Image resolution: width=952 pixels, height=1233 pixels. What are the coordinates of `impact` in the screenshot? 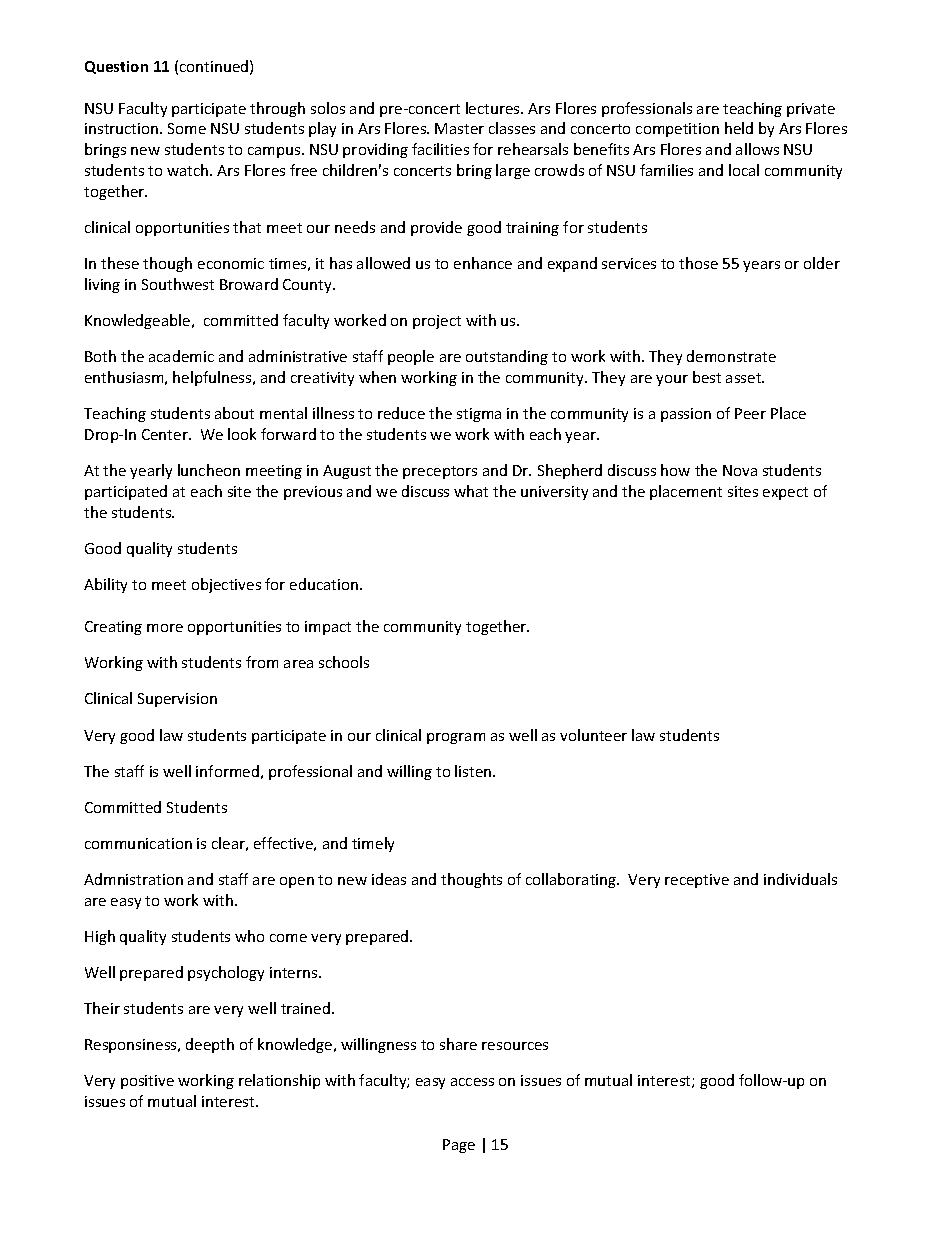 It's located at (328, 628).
